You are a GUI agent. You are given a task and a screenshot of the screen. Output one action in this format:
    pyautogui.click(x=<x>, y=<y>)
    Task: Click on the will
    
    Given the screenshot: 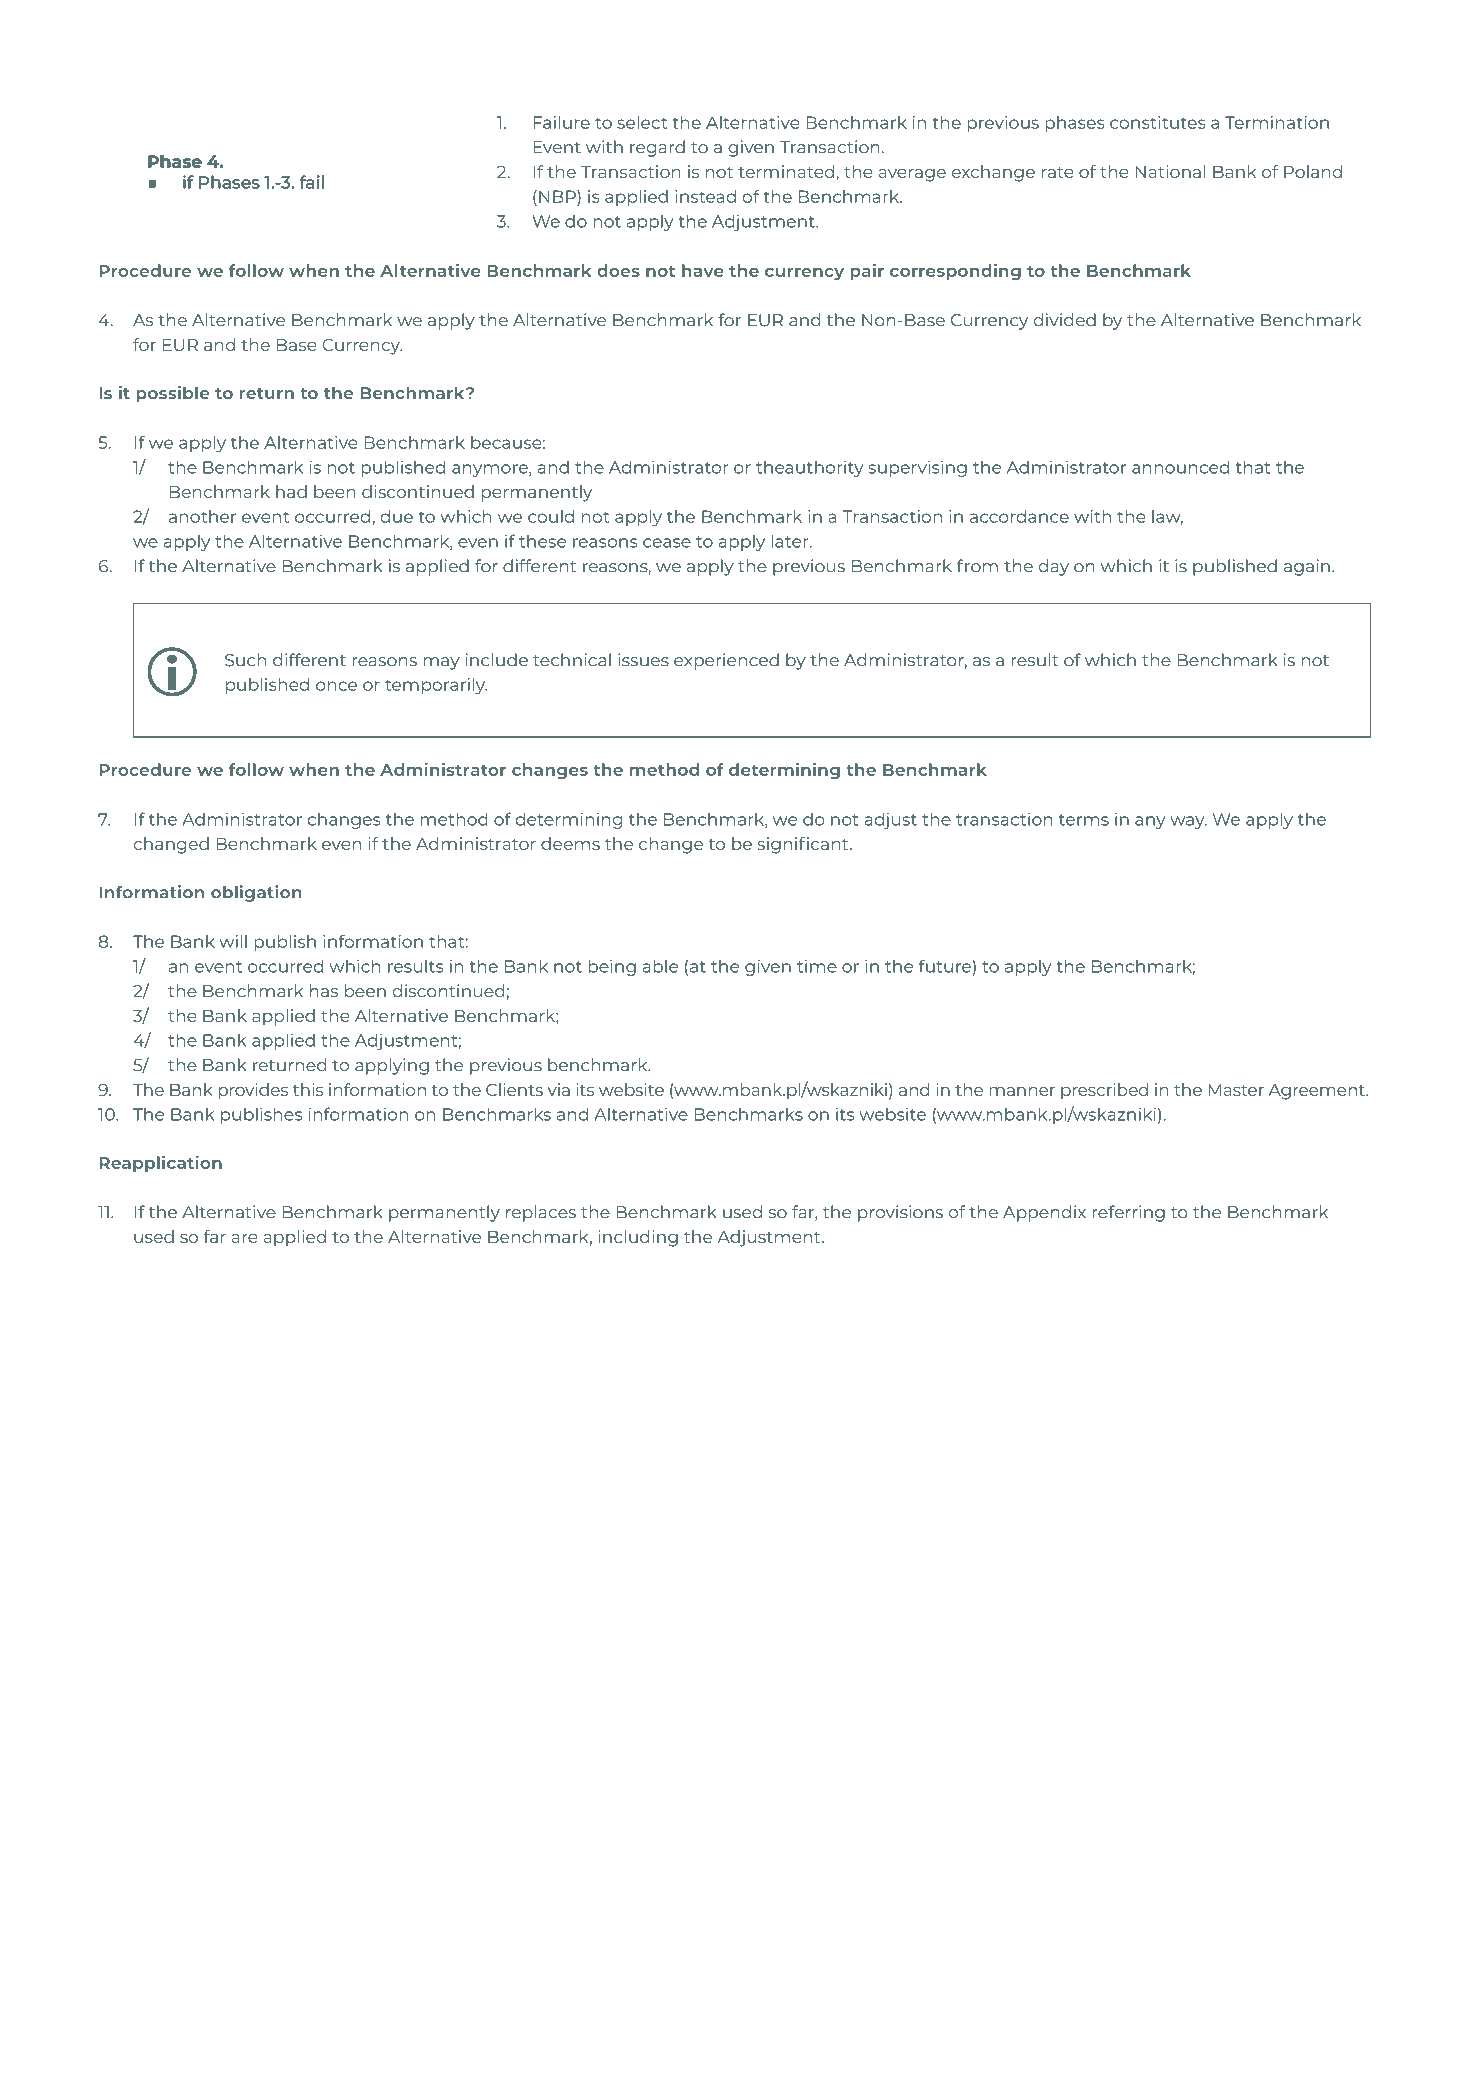 What is the action you would take?
    pyautogui.click(x=233, y=941)
